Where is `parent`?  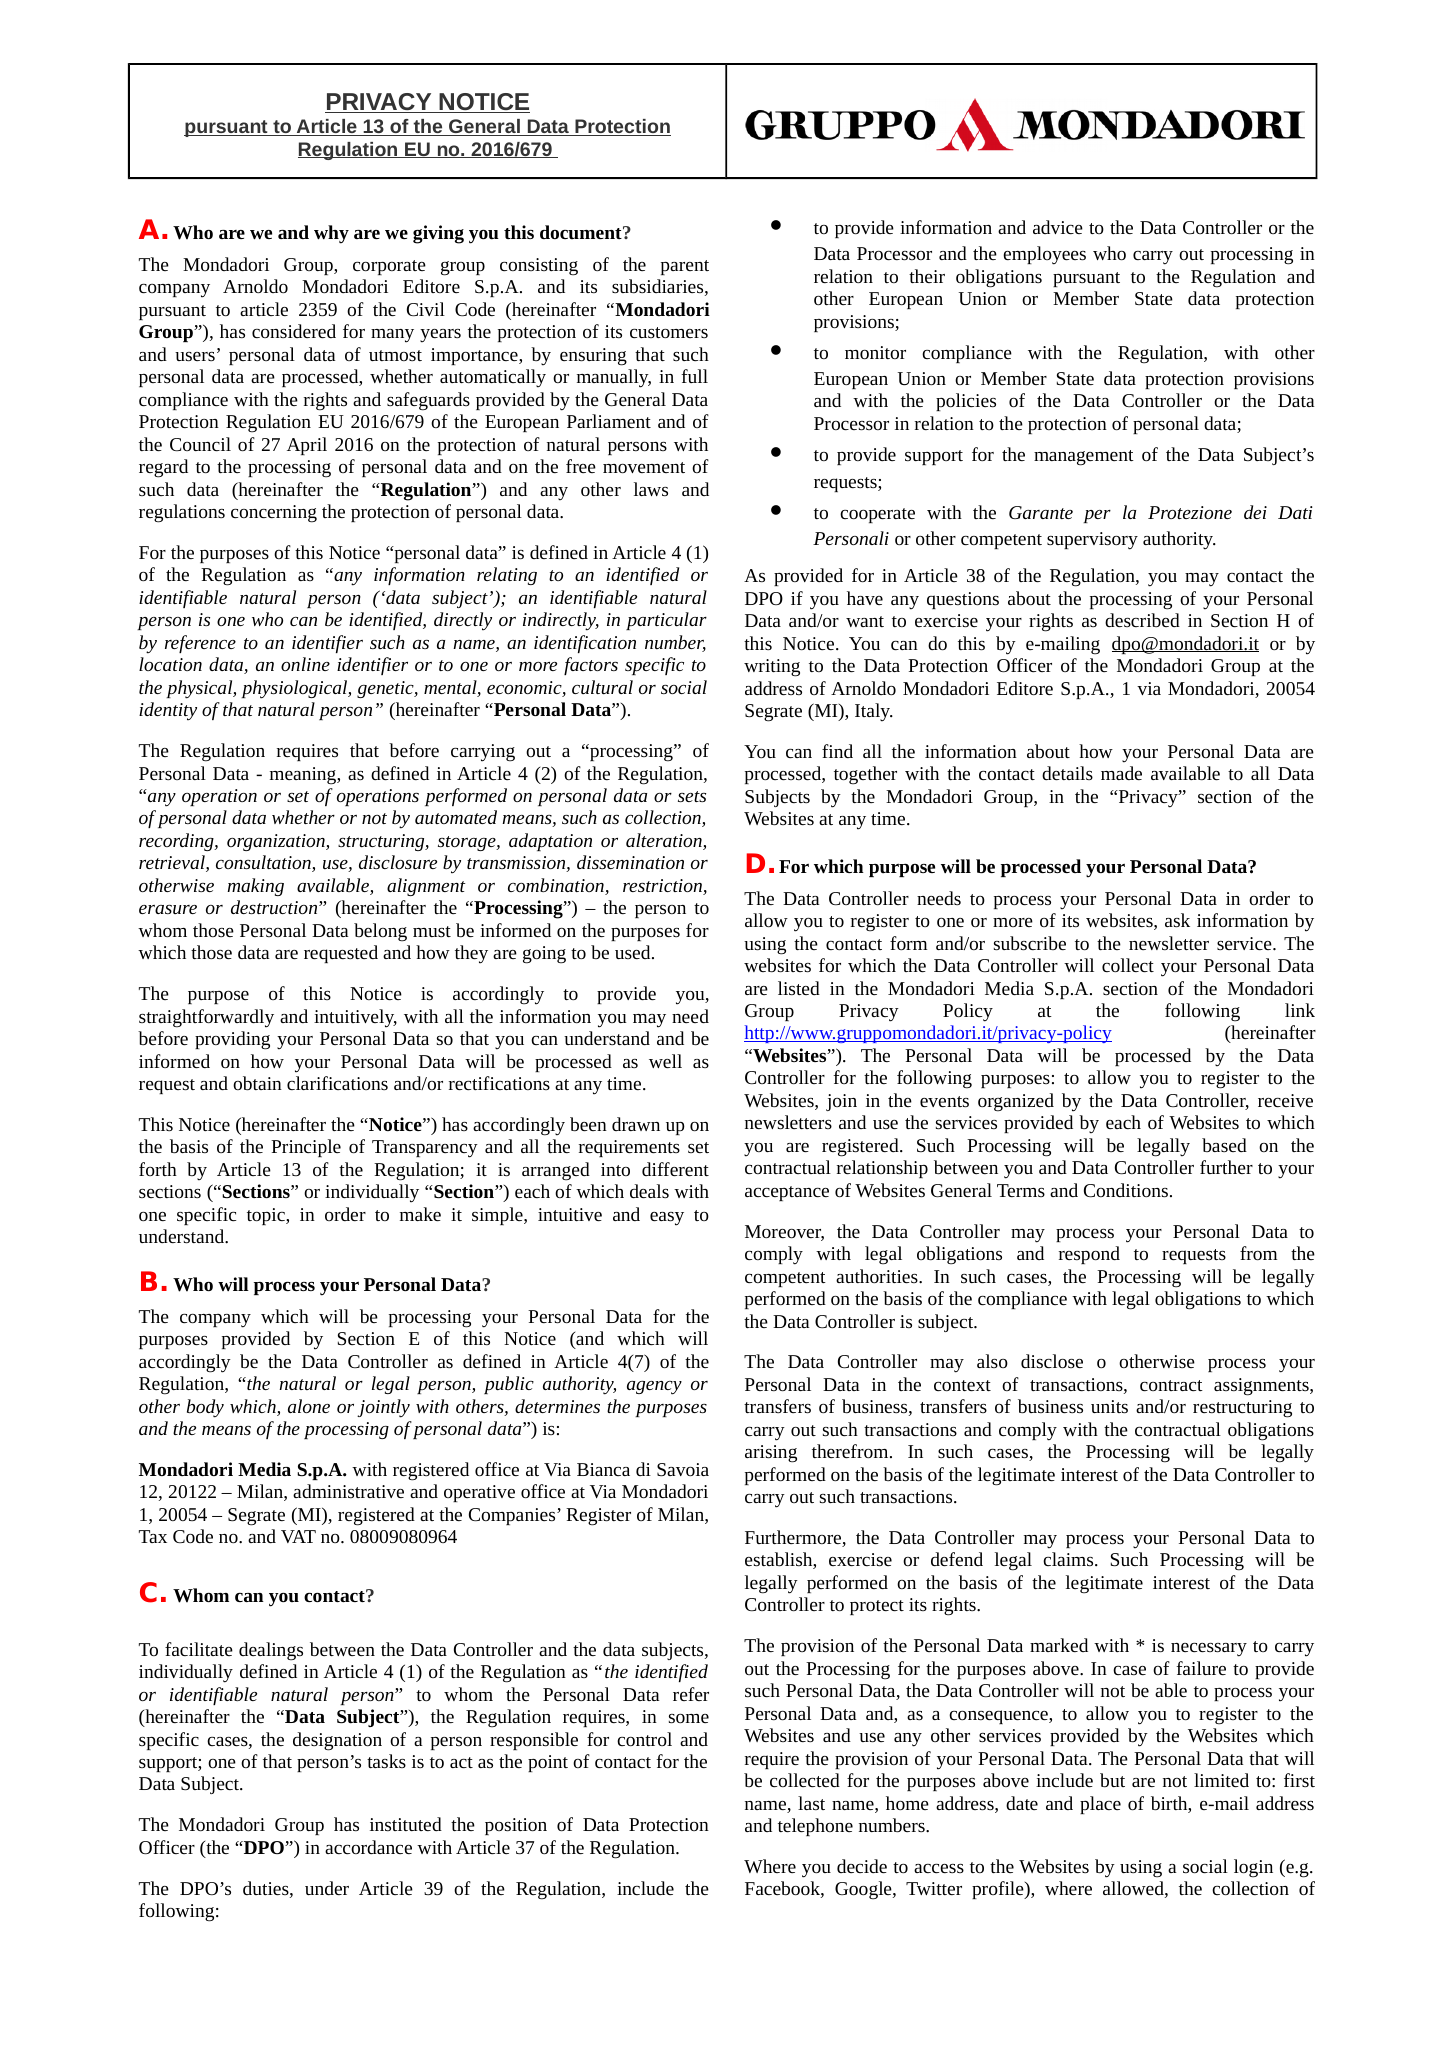 parent is located at coordinates (685, 267).
